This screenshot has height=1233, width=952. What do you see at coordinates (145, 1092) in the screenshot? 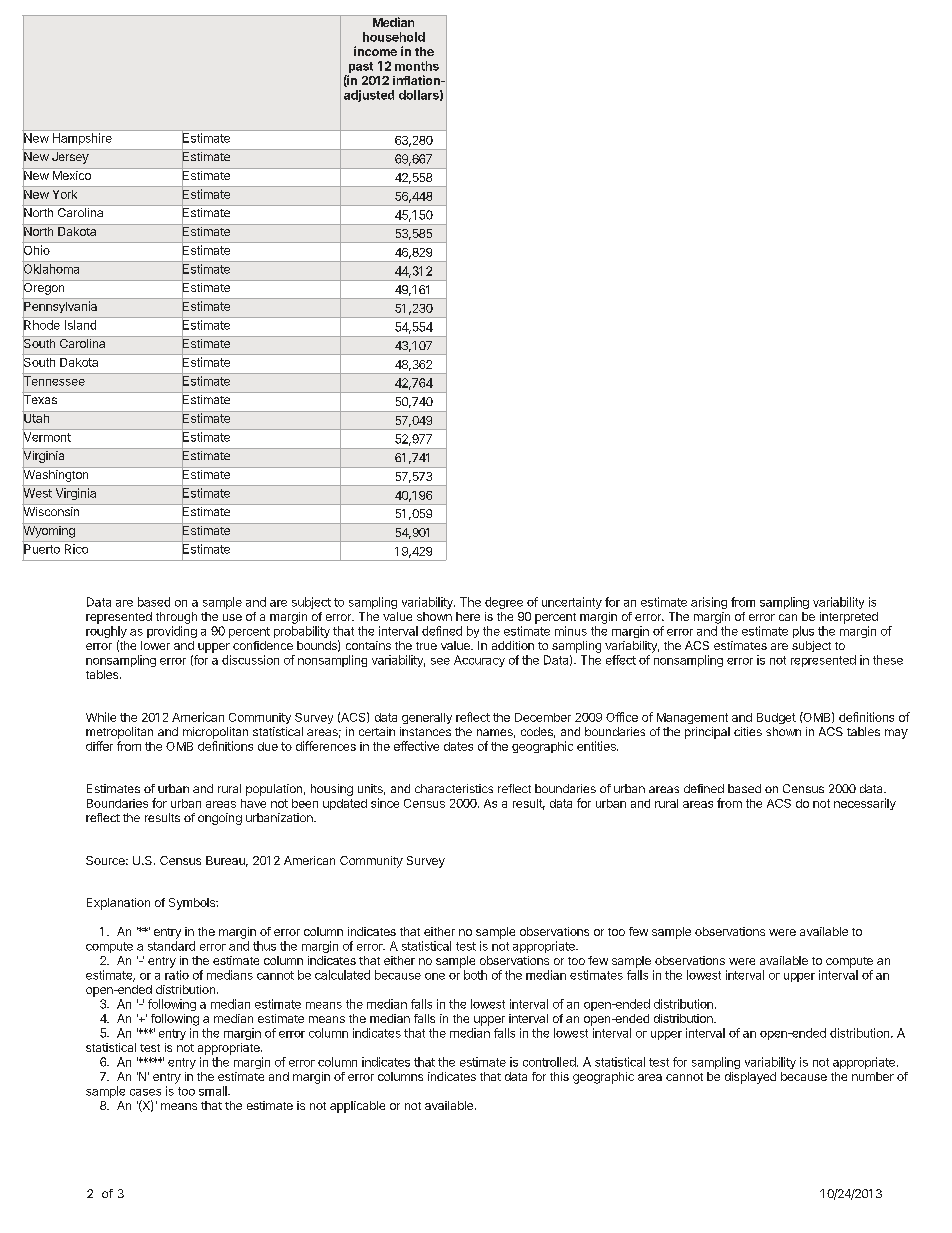
I see `cases` at bounding box center [145, 1092].
